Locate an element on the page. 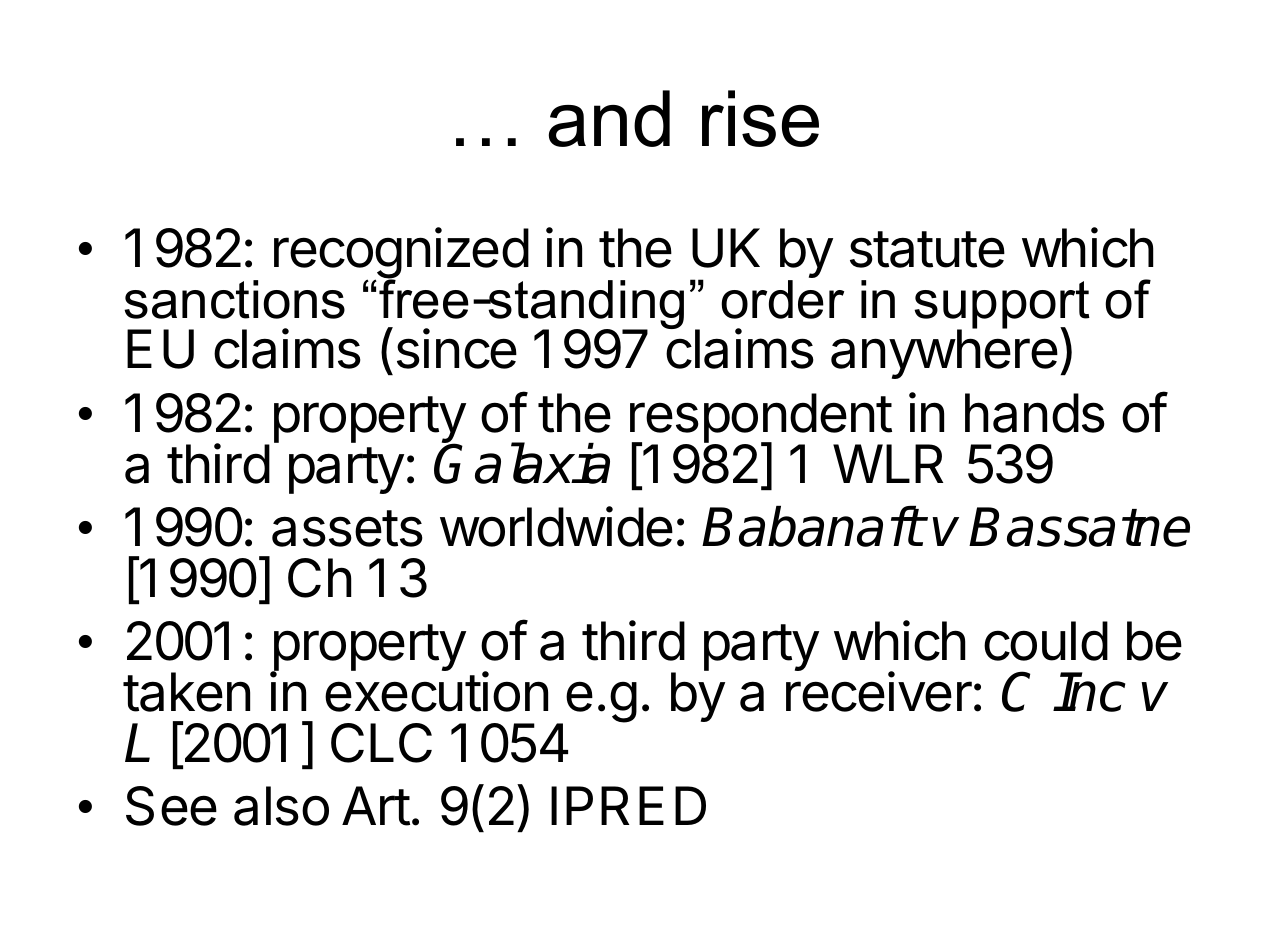 The height and width of the page is (952, 1270). could is located at coordinates (1046, 641).
